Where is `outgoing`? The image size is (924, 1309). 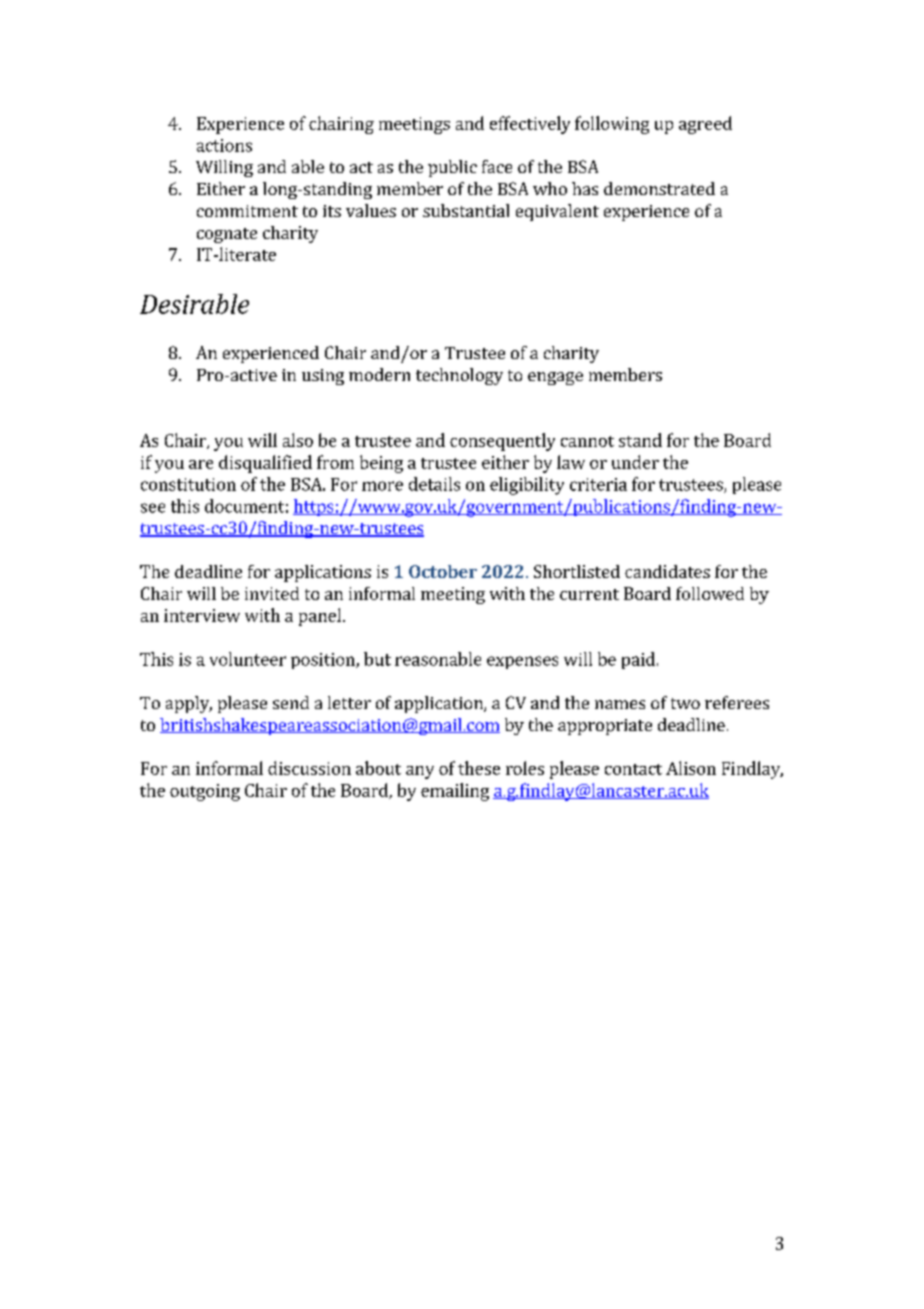 outgoing is located at coordinates (205, 792).
